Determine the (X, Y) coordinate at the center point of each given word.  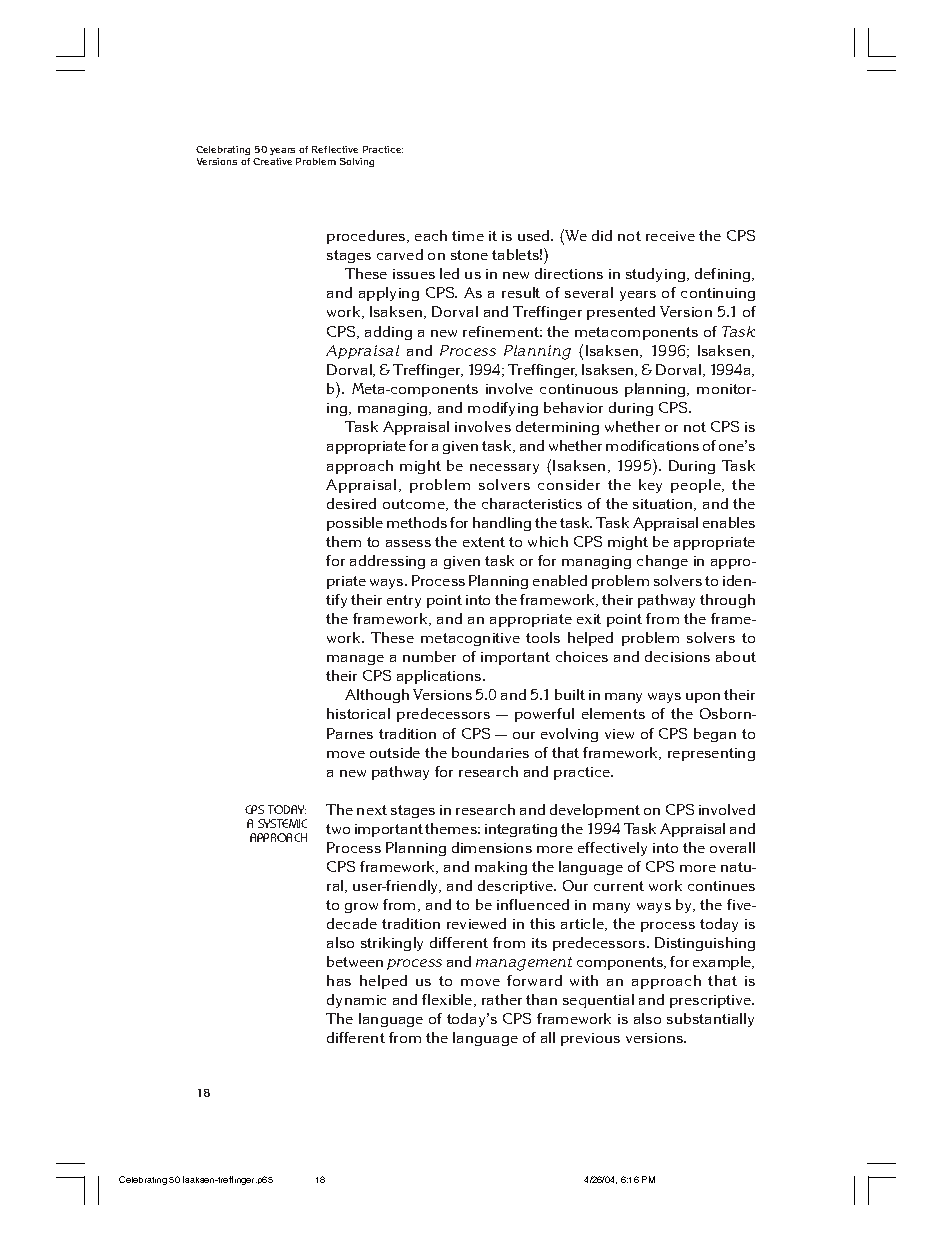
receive (670, 236)
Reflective (335, 149)
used (535, 235)
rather (502, 999)
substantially (710, 1020)
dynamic (356, 1001)
